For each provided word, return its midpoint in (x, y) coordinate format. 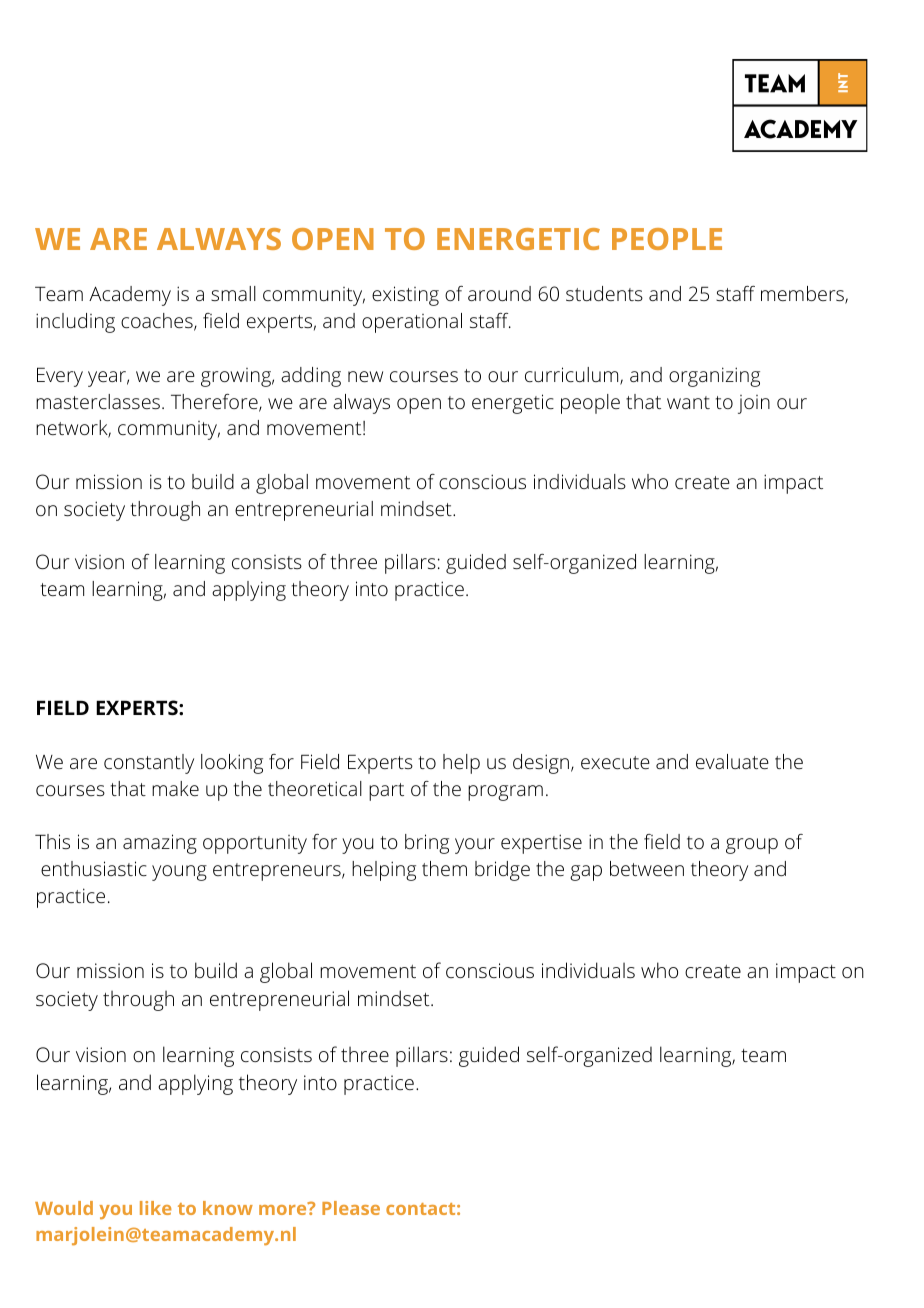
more (284, 1209)
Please (351, 1208)
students (604, 293)
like (156, 1208)
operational (412, 323)
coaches (158, 322)
